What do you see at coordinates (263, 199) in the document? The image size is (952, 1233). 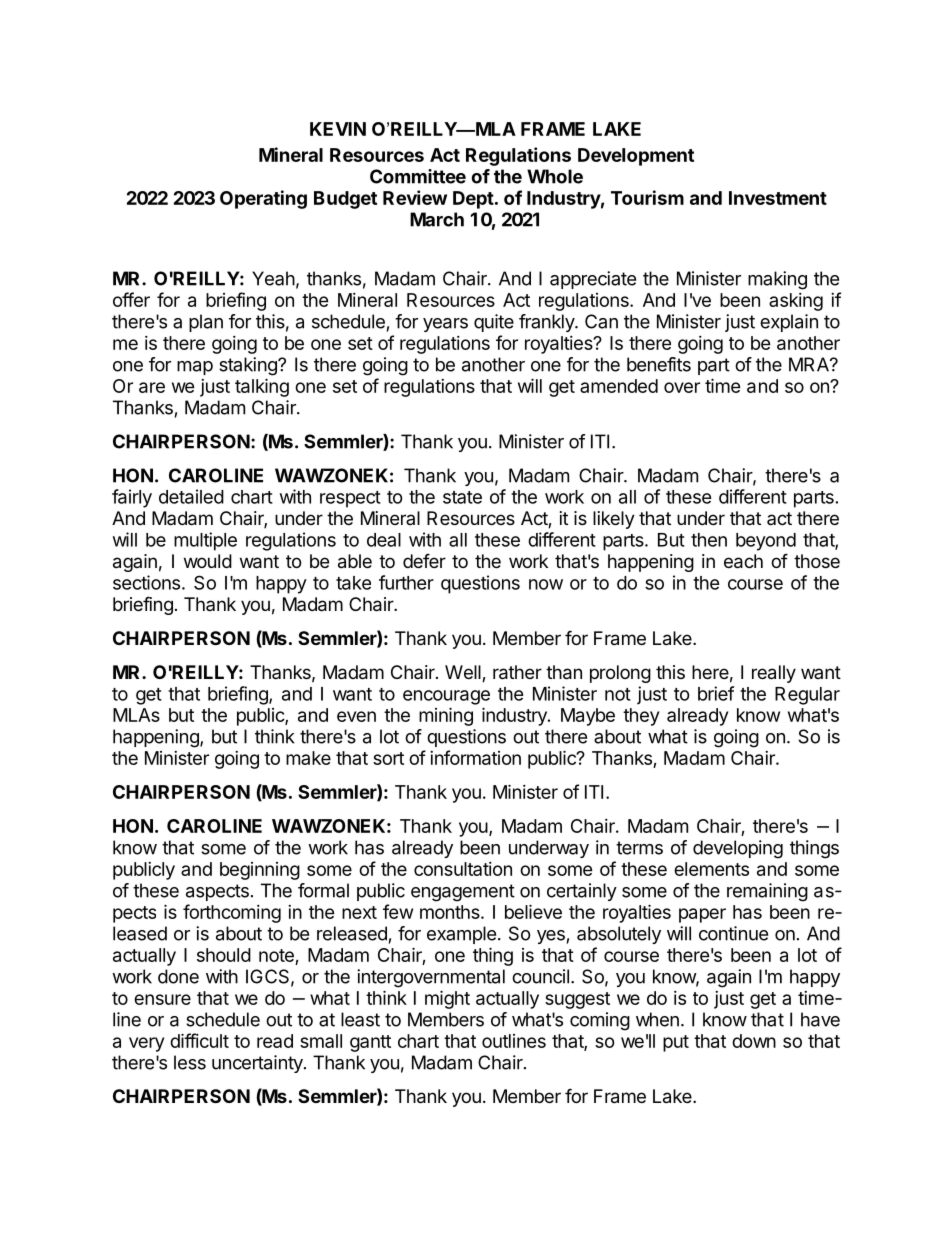 I see `Operating` at bounding box center [263, 199].
